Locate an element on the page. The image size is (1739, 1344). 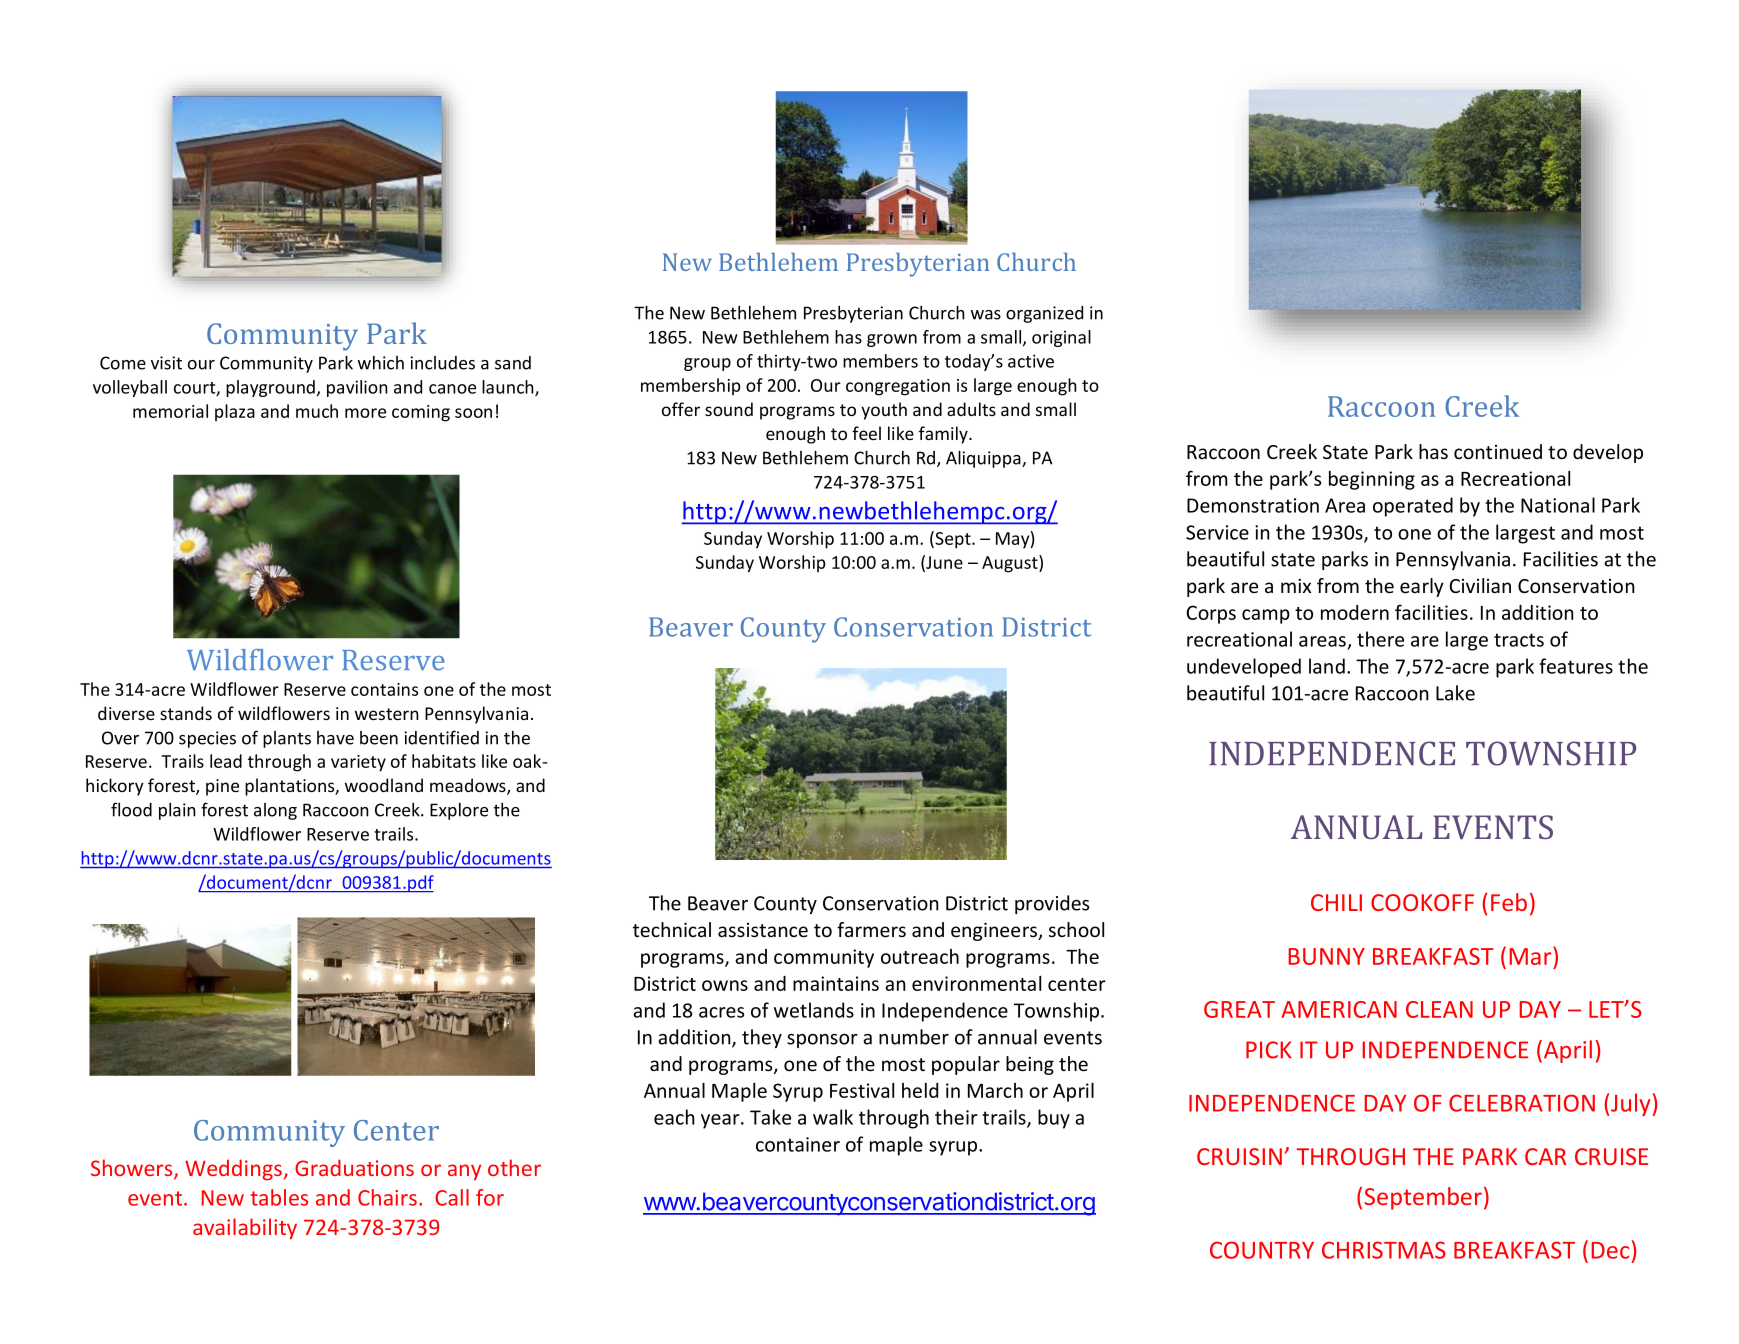
Lake is located at coordinates (1455, 693).
